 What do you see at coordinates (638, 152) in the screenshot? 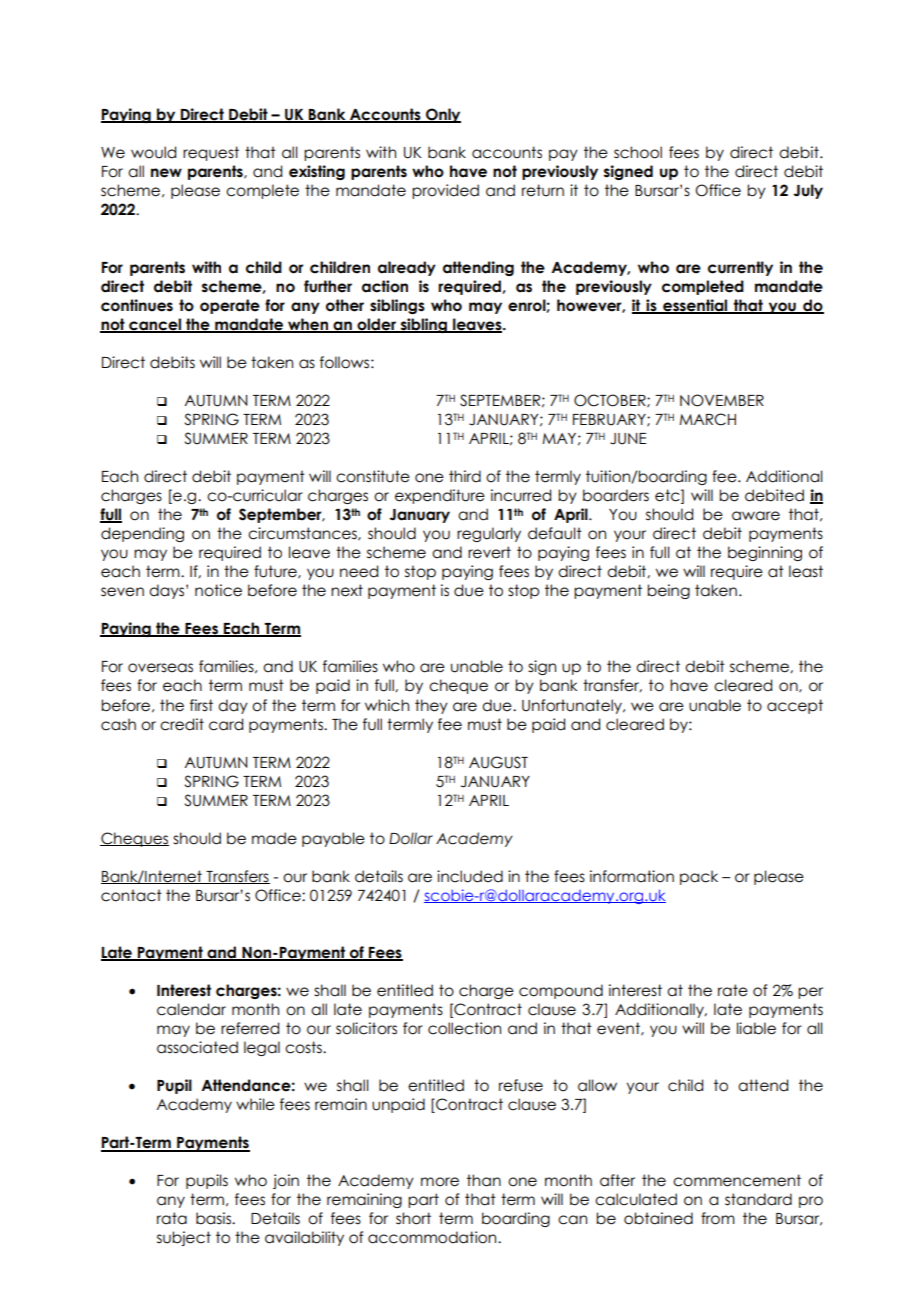
I see `school` at bounding box center [638, 152].
